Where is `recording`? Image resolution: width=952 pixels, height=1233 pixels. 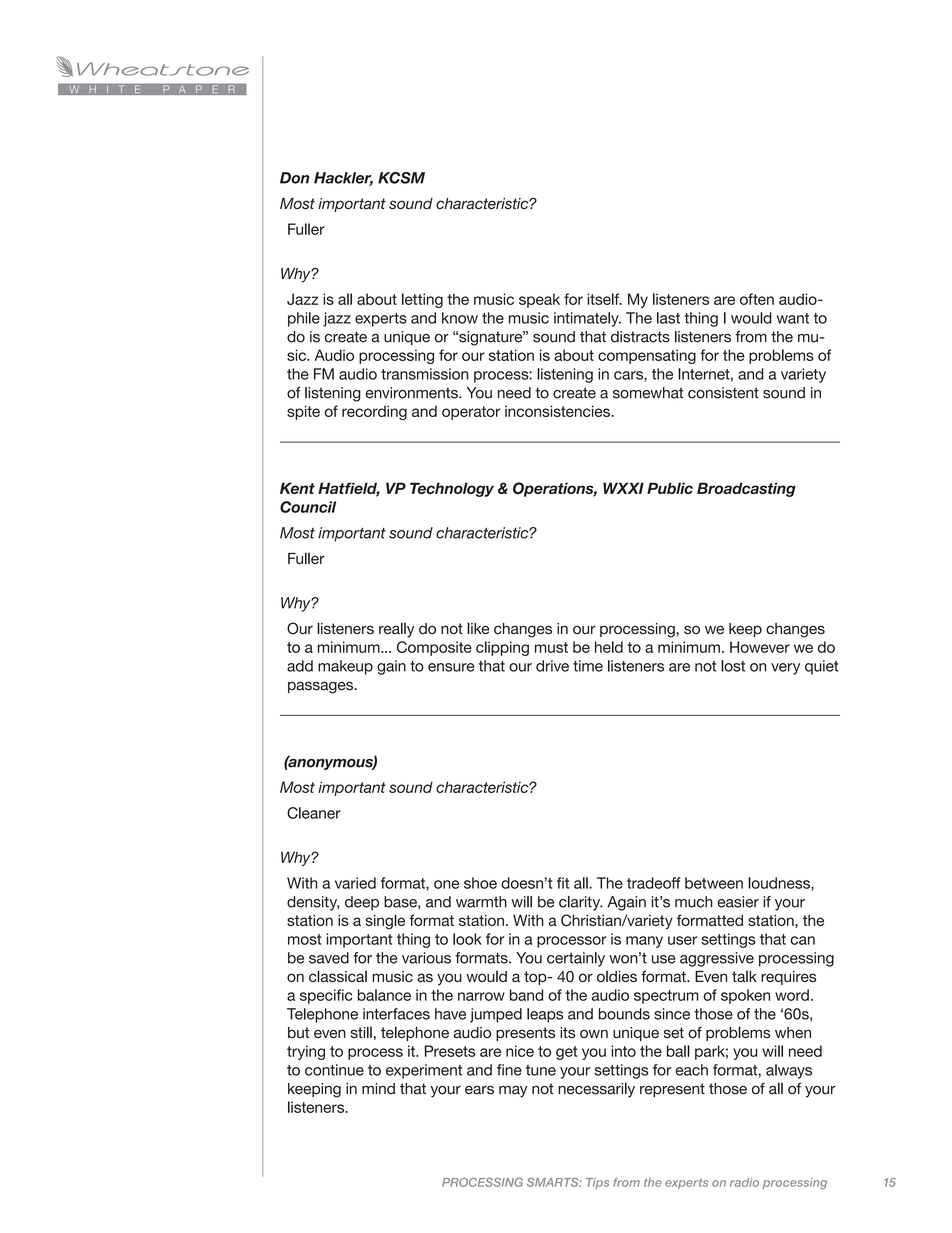 recording is located at coordinates (374, 412).
